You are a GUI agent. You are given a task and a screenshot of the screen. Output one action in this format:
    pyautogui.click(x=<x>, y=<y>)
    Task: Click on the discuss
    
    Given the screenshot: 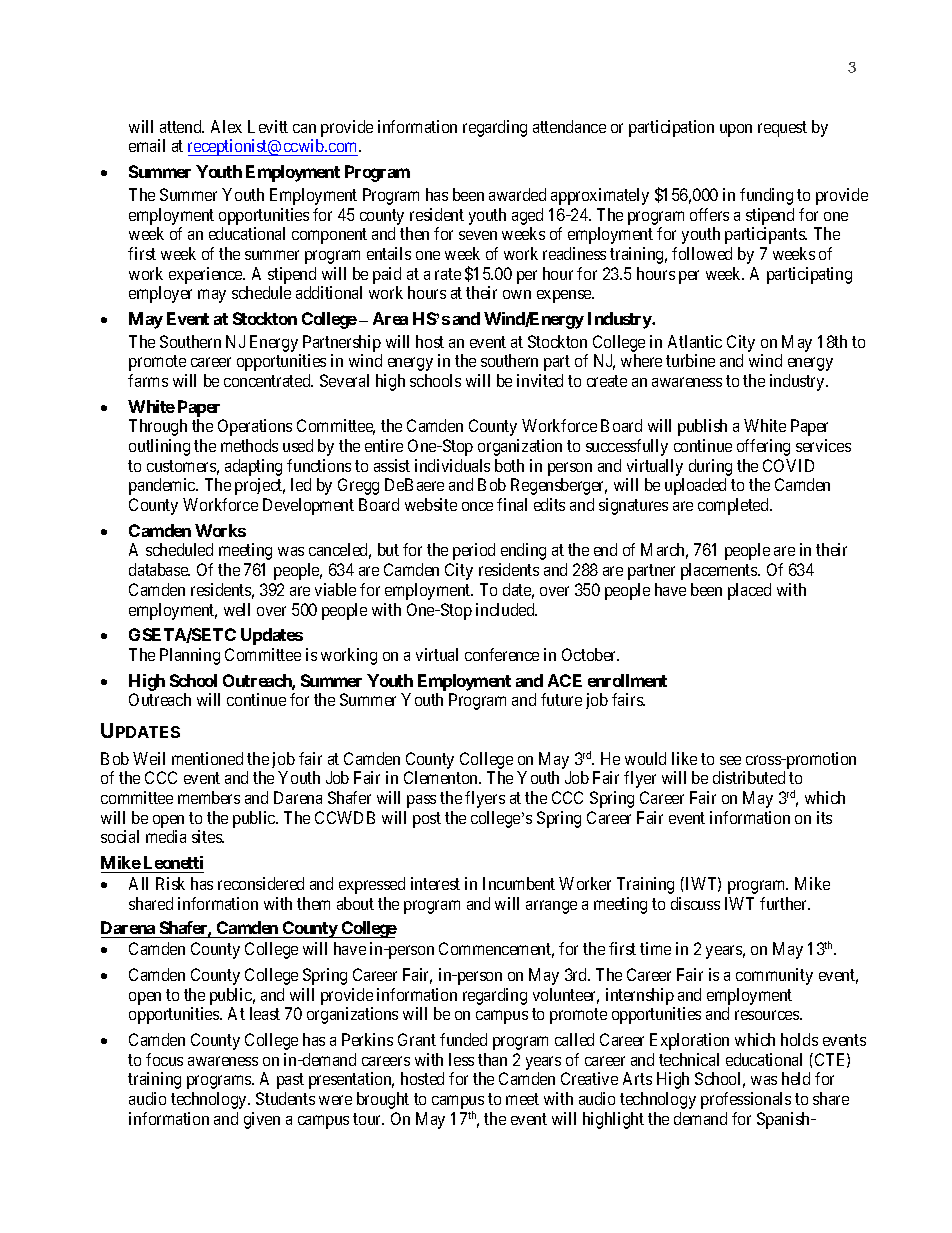 What is the action you would take?
    pyautogui.click(x=695, y=903)
